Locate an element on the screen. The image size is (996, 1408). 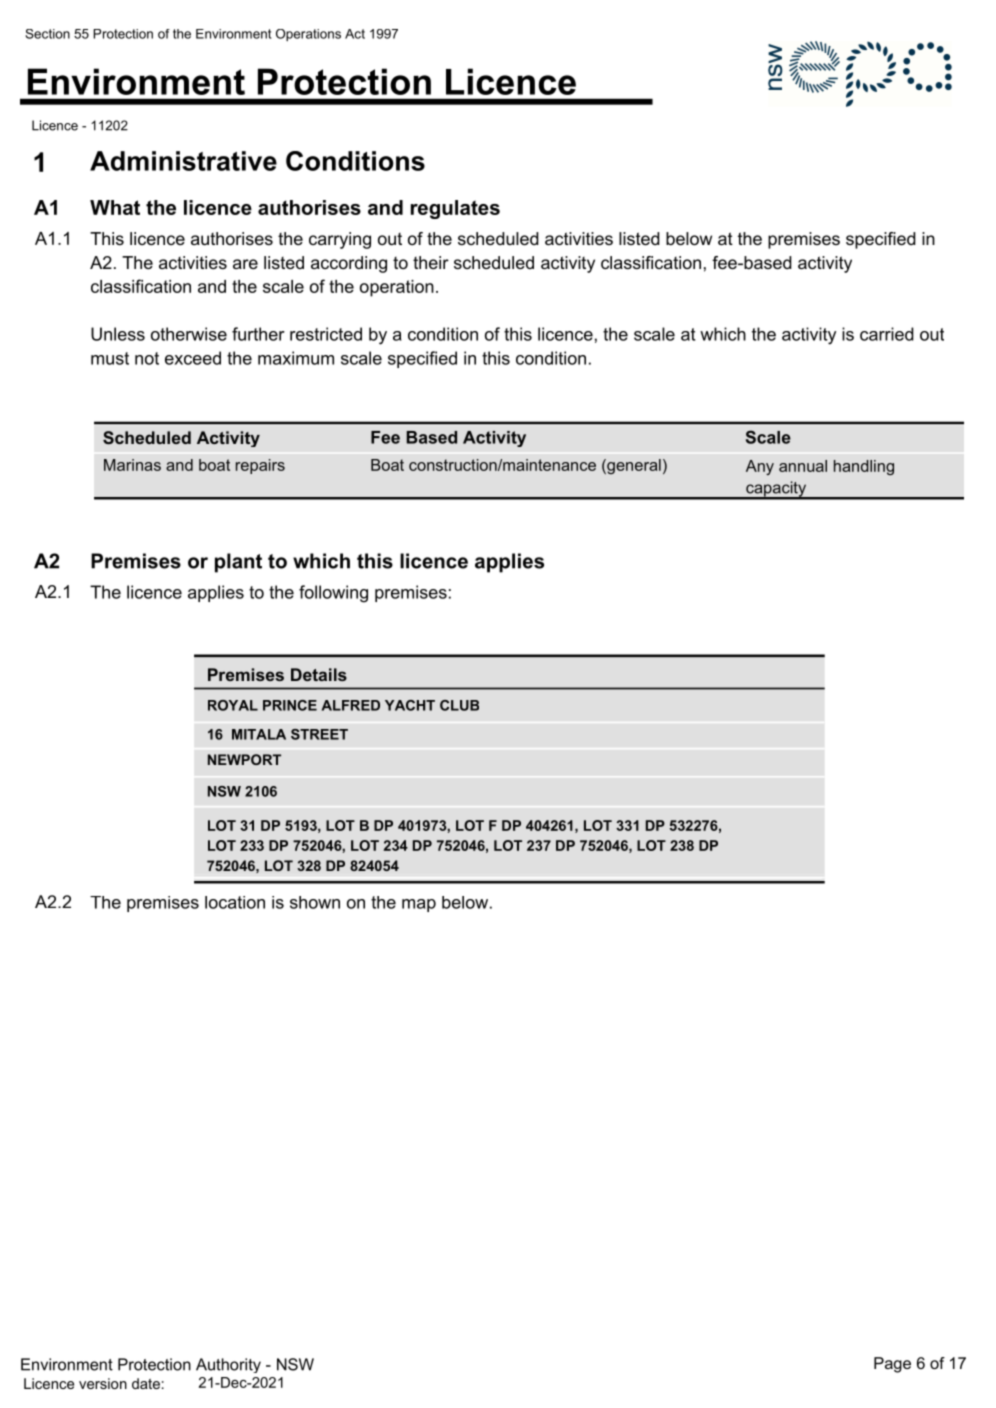
ROYAL is located at coordinates (233, 705).
